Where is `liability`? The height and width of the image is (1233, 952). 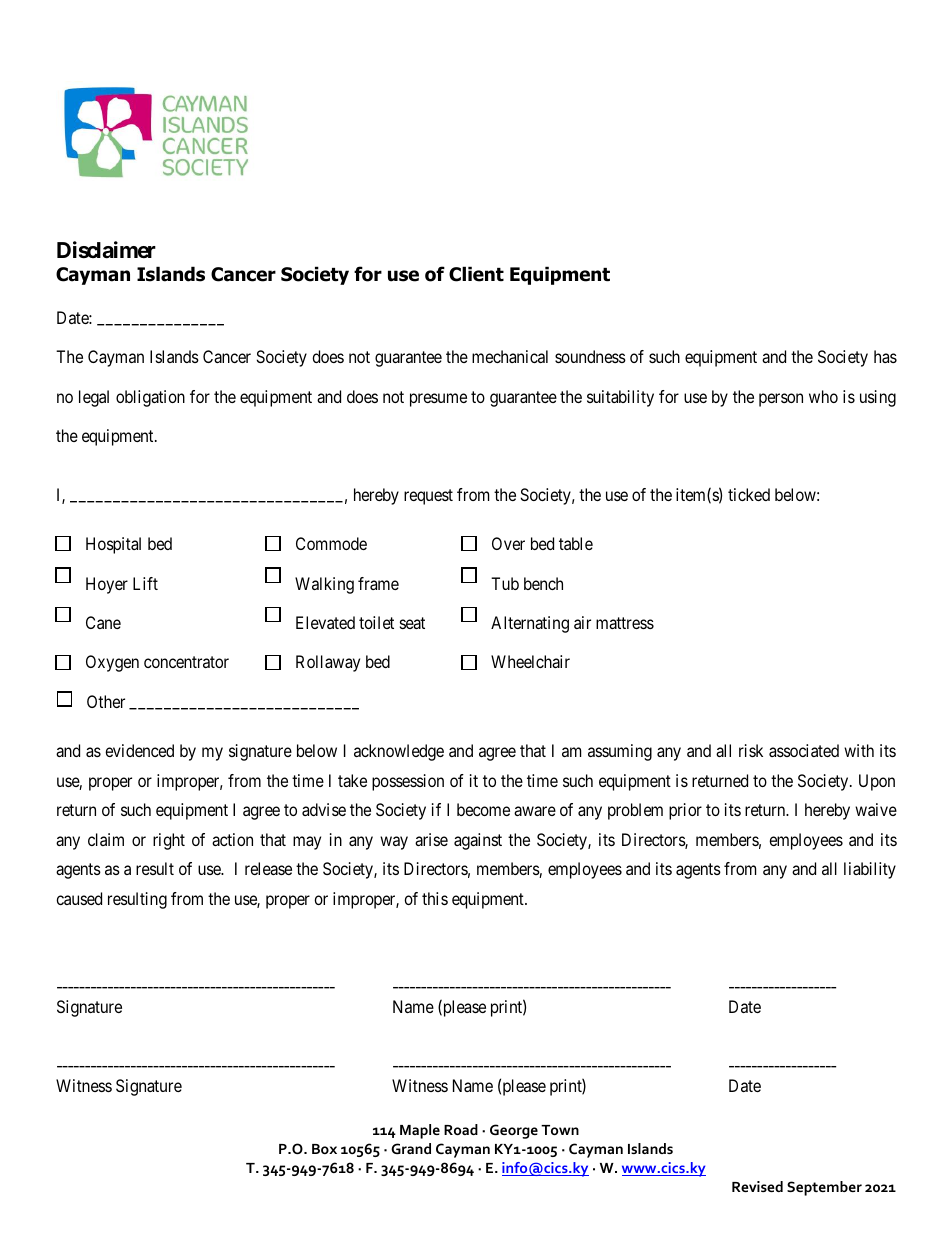
liability is located at coordinates (870, 870).
